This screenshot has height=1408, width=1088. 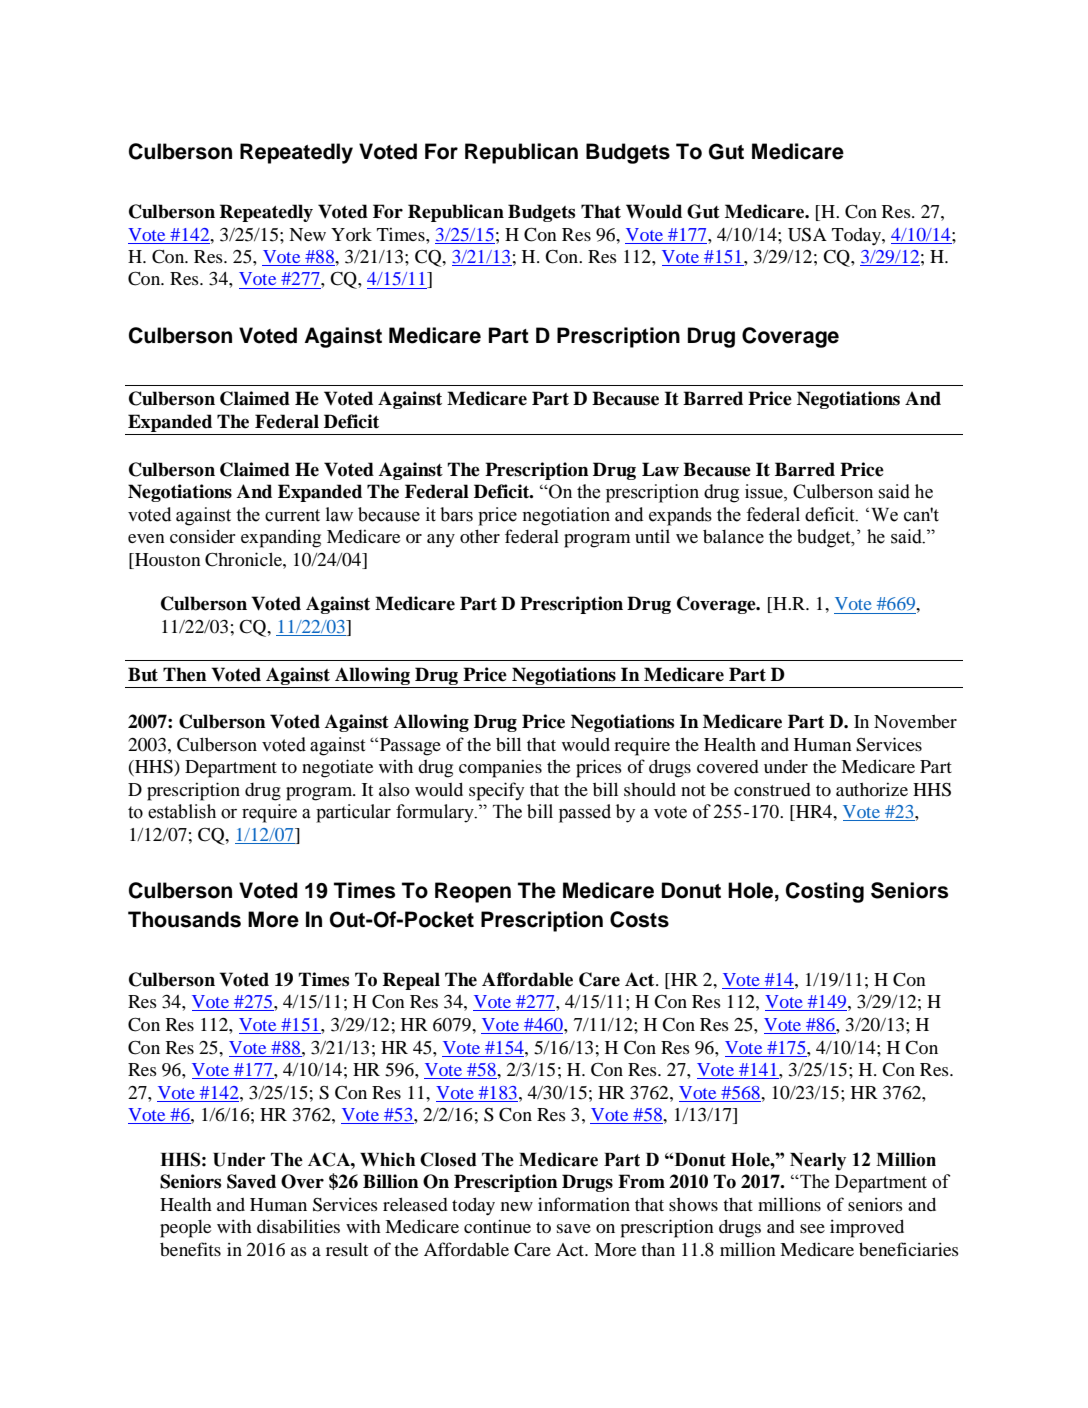 What do you see at coordinates (825, 892) in the screenshot?
I see `Costing` at bounding box center [825, 892].
